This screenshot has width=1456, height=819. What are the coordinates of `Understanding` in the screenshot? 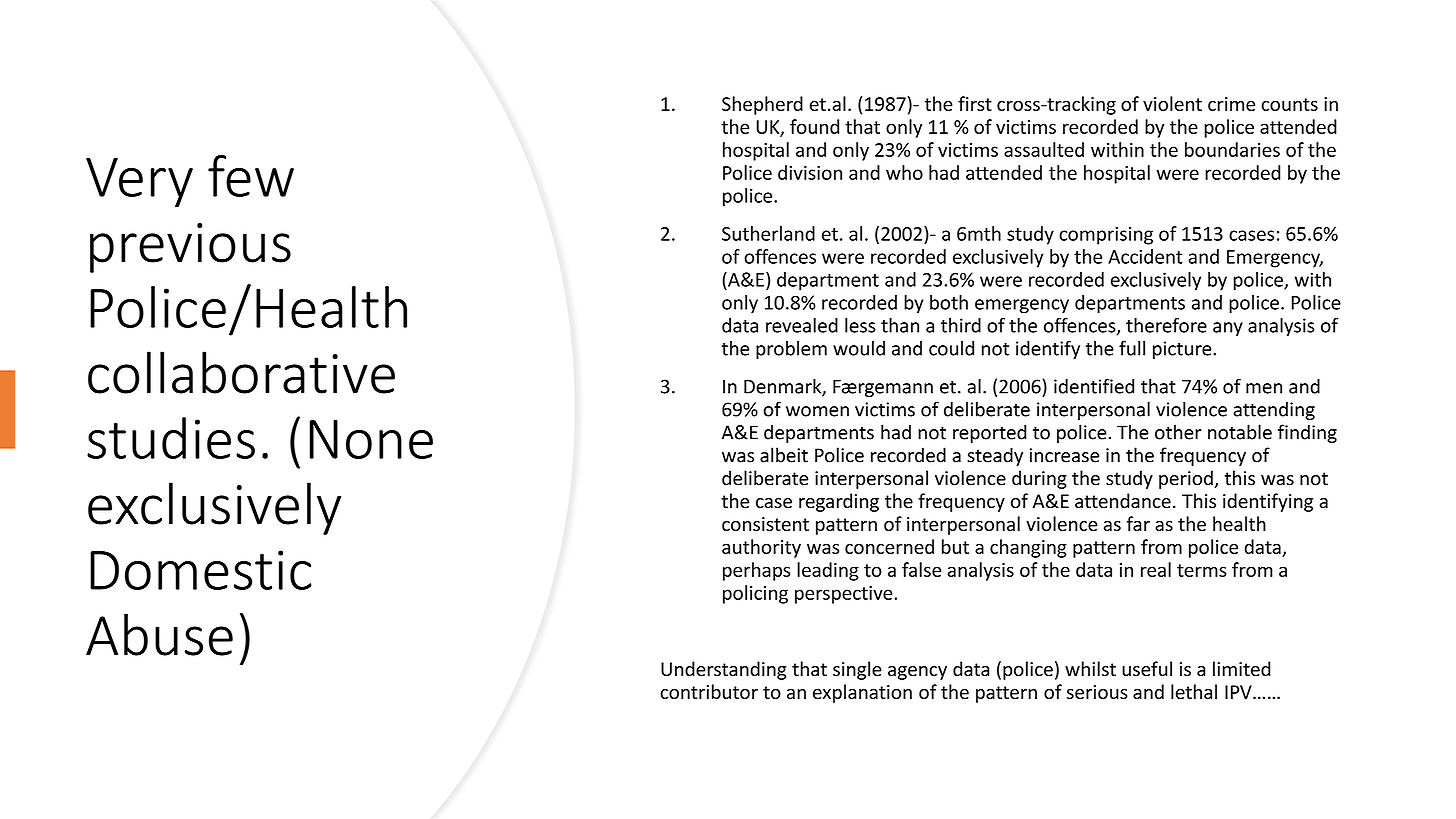 It's located at (724, 670).
